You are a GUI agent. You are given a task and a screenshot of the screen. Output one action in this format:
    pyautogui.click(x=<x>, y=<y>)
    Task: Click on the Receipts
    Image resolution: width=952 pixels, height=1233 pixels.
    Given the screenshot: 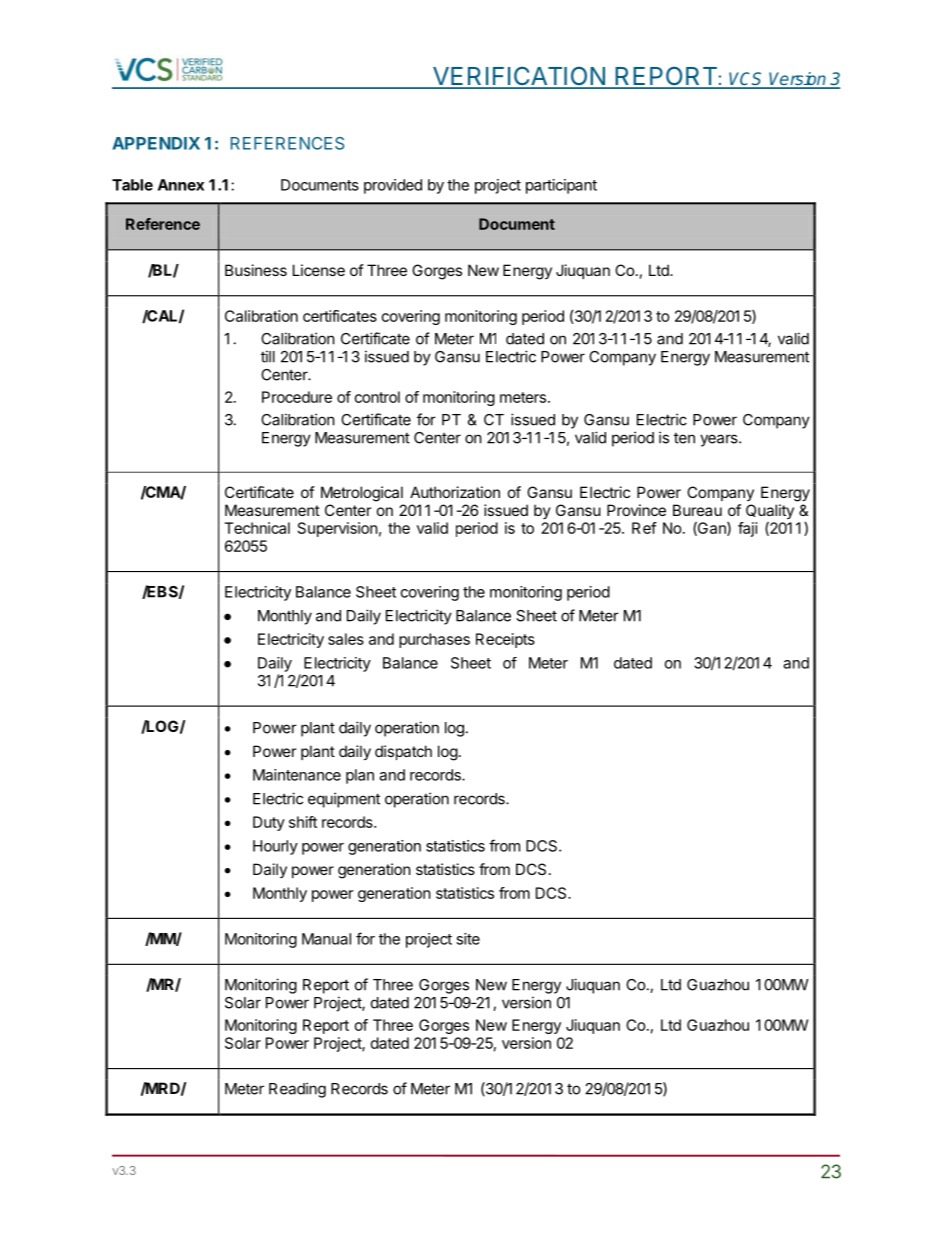 What is the action you would take?
    pyautogui.click(x=505, y=640)
